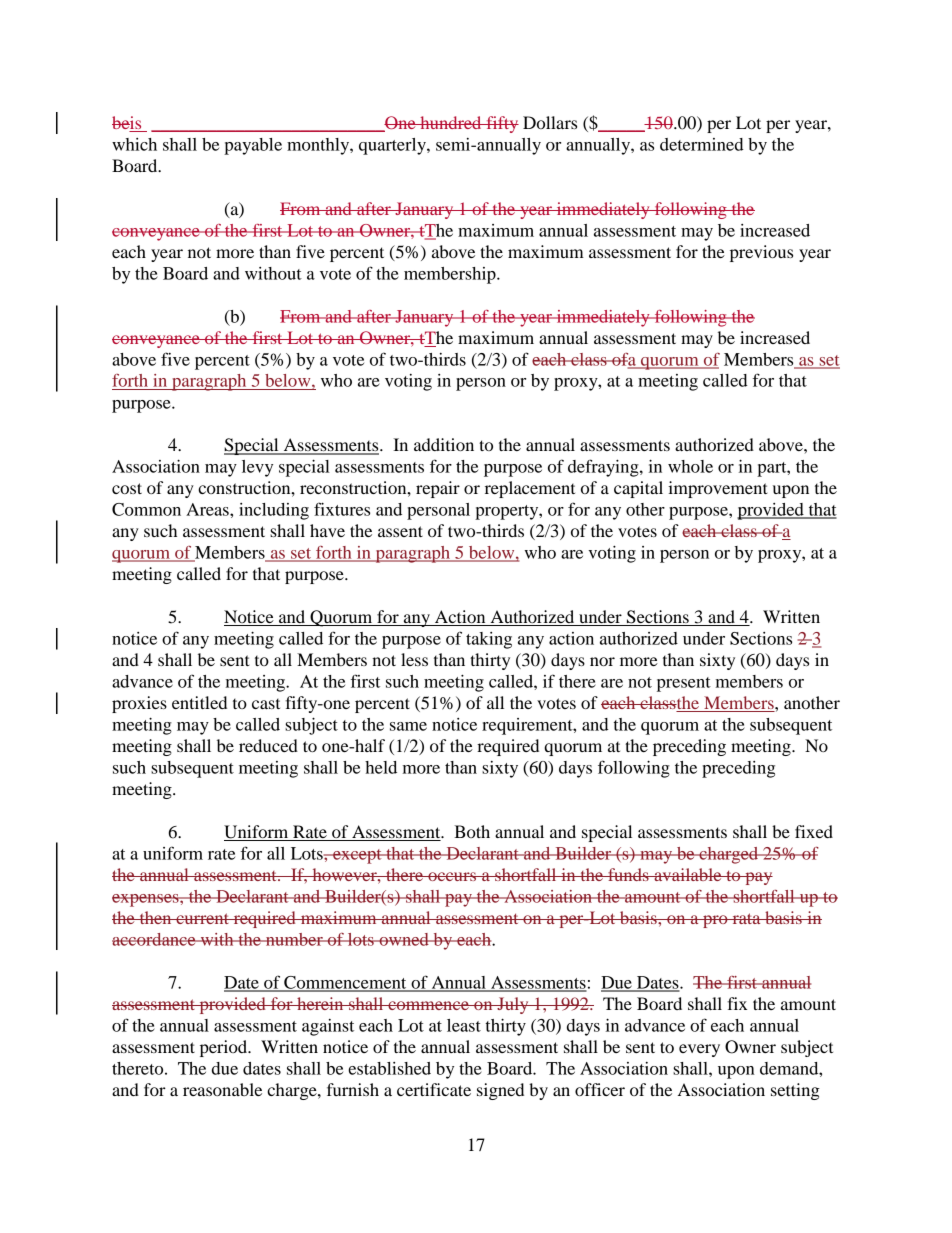 This screenshot has height=1233, width=952. Describe the element at coordinates (500, 1091) in the screenshot. I see `signed` at that location.
